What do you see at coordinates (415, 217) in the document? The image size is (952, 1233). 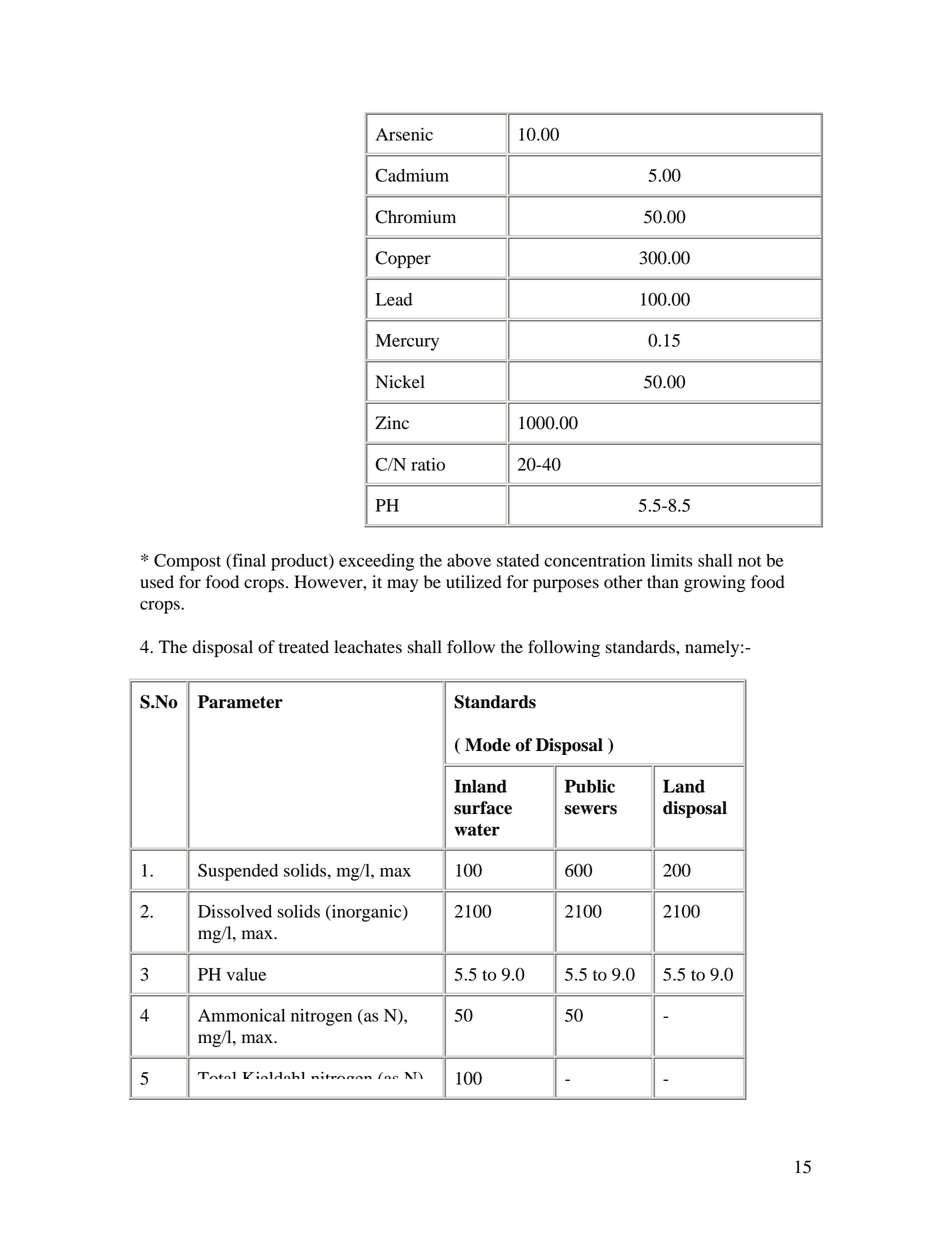 I see `Chromium` at bounding box center [415, 217].
